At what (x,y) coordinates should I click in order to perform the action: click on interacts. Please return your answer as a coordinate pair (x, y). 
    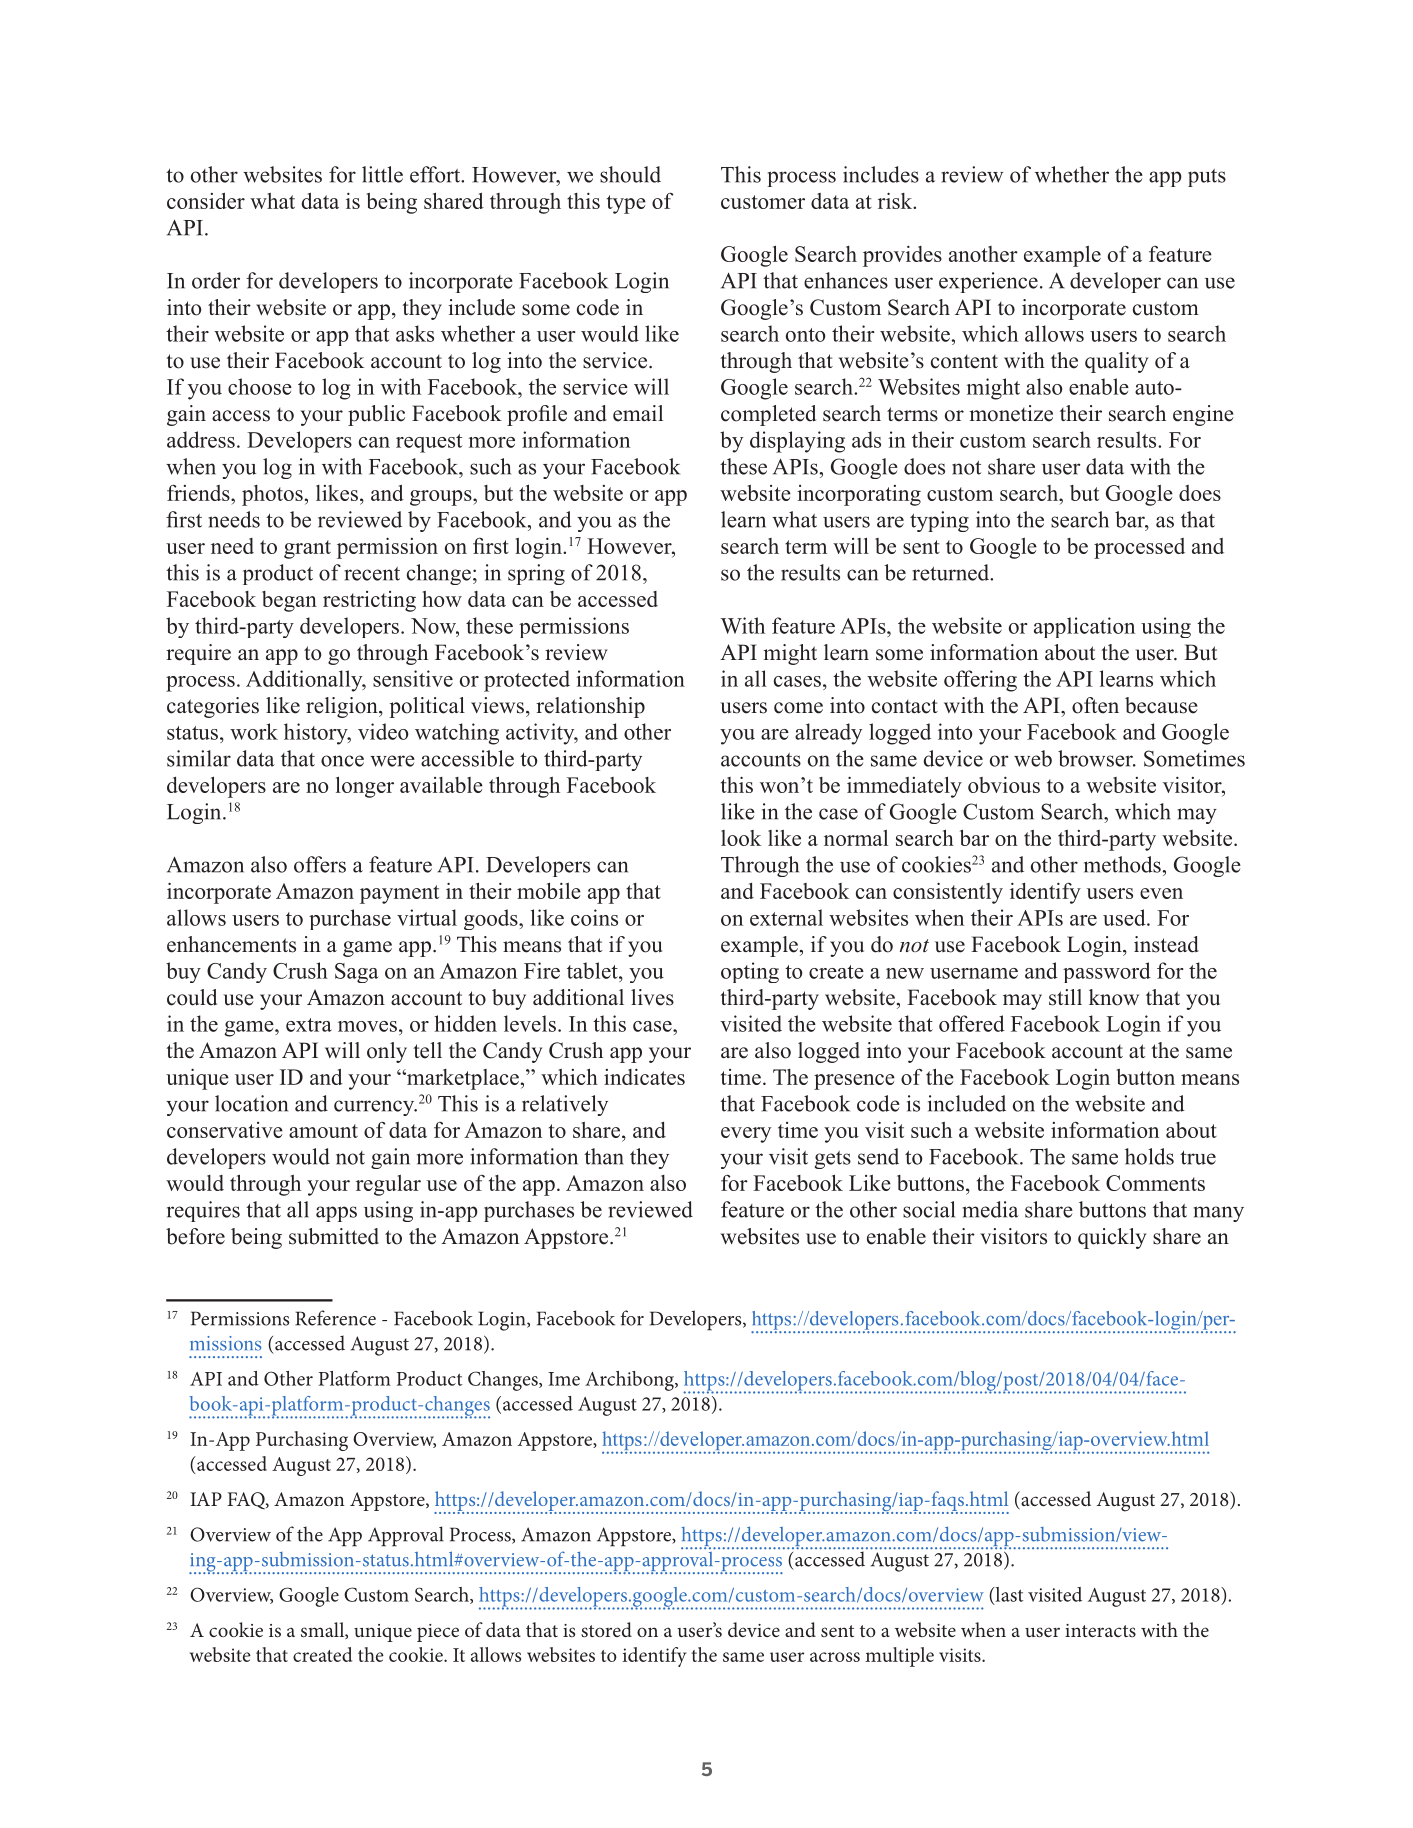
    Looking at the image, I should click on (1100, 1630).
